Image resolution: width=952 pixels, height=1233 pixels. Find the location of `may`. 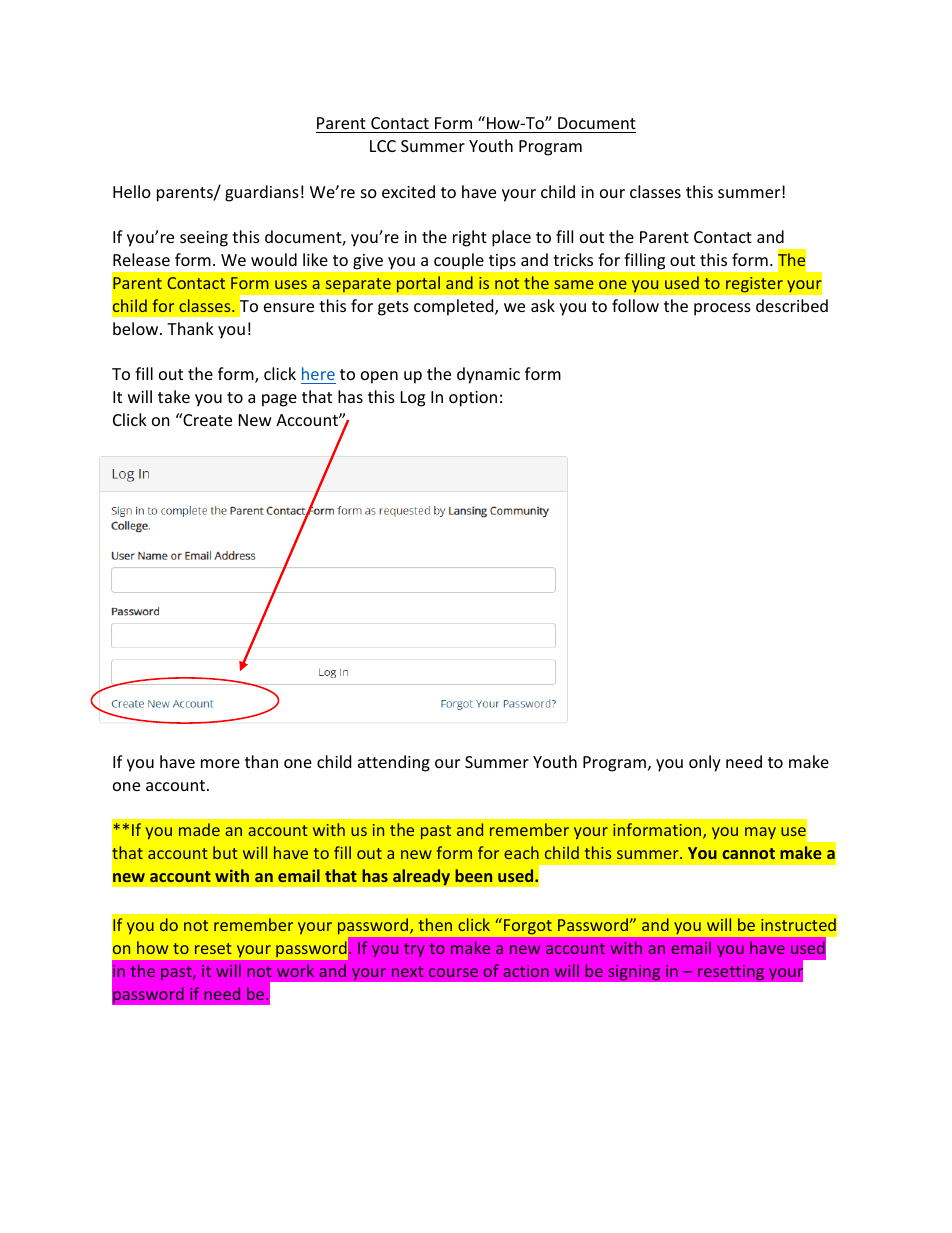

may is located at coordinates (760, 833).
